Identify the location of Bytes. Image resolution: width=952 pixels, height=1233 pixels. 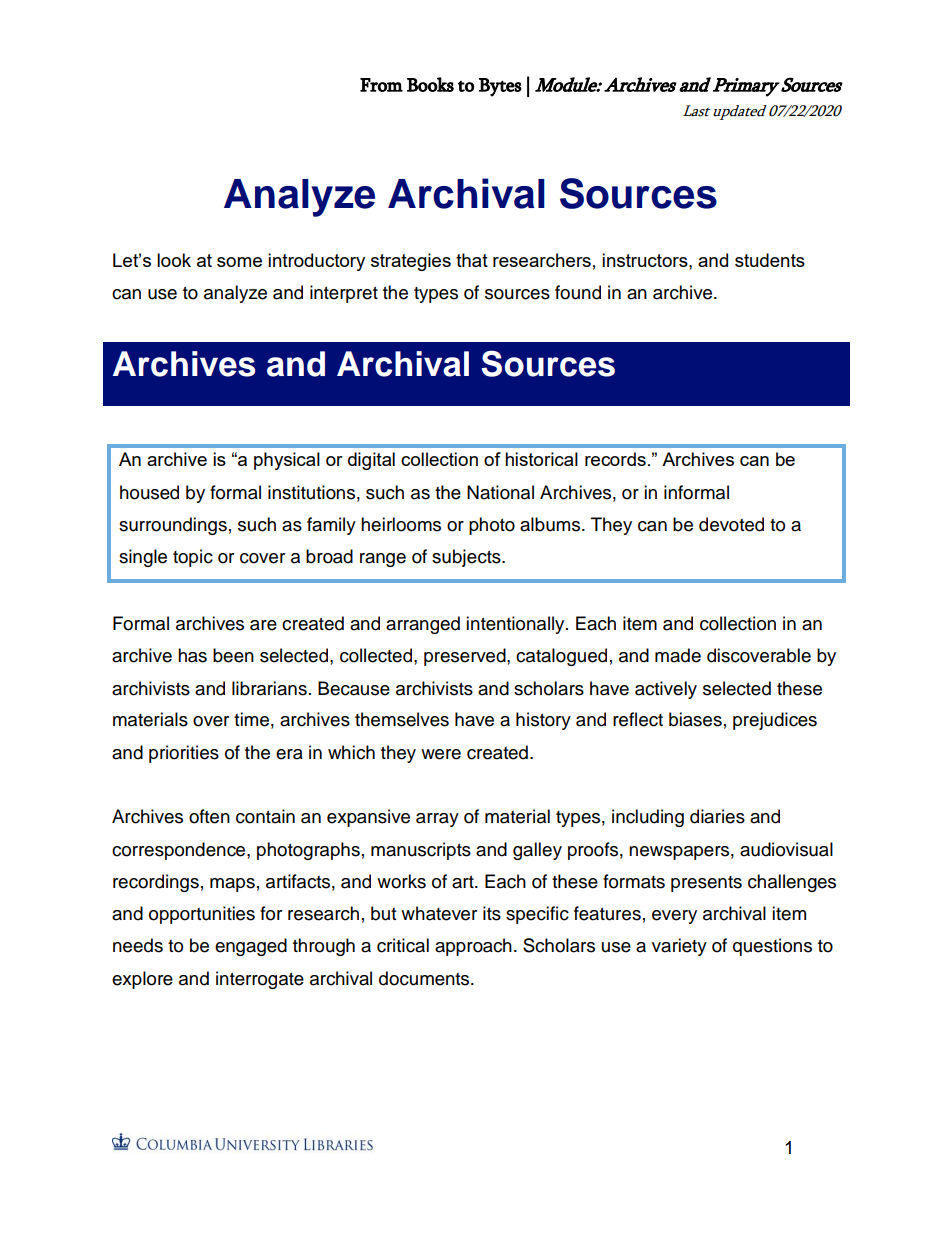
(500, 87).
